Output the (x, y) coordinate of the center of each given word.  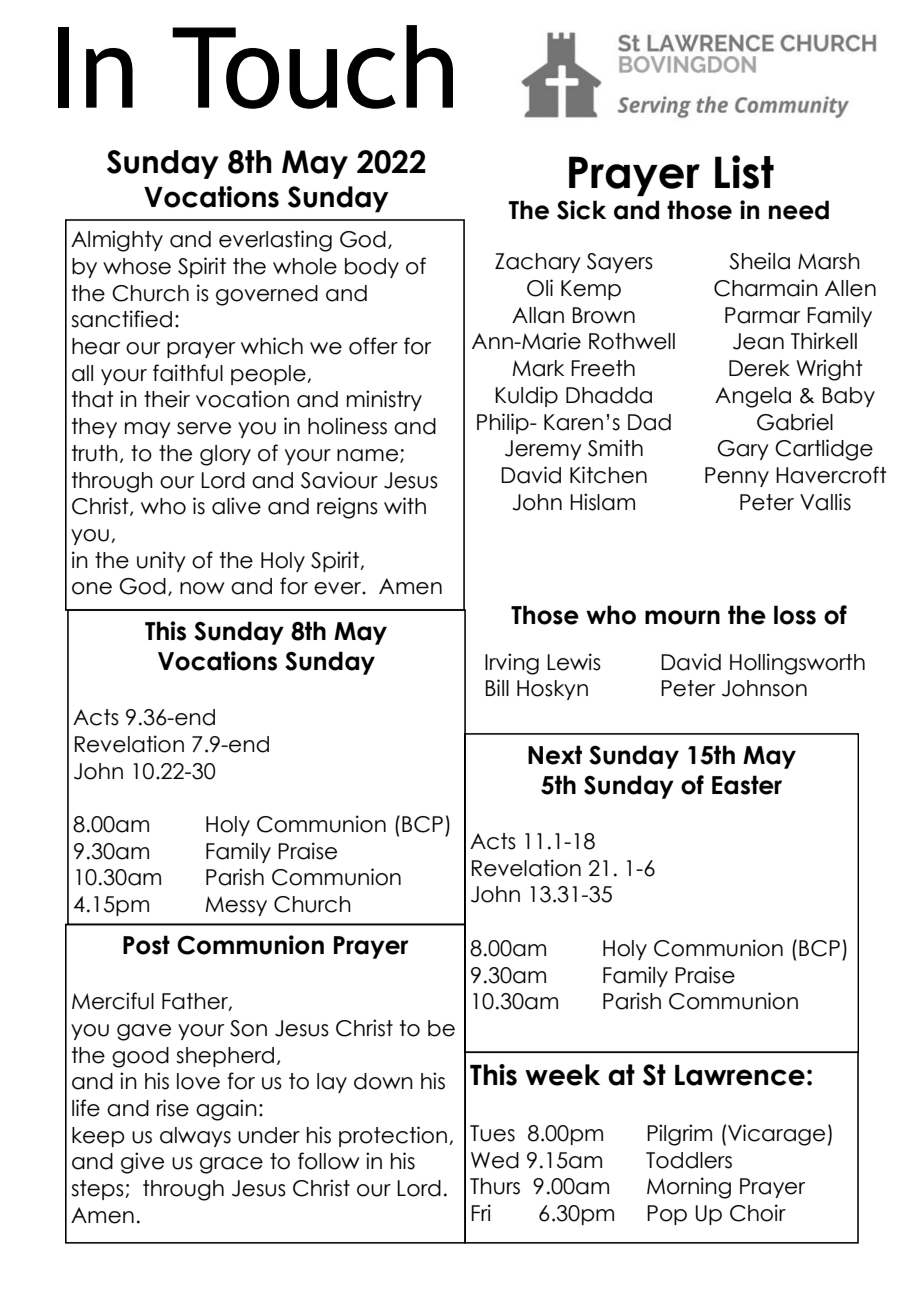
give (142, 1163)
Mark (538, 368)
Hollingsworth (797, 664)
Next (555, 755)
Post (146, 945)
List (744, 172)
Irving (512, 664)
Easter (747, 785)
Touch (312, 67)
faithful (188, 373)
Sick (581, 210)
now (202, 588)
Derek (759, 368)
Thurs (495, 1186)
